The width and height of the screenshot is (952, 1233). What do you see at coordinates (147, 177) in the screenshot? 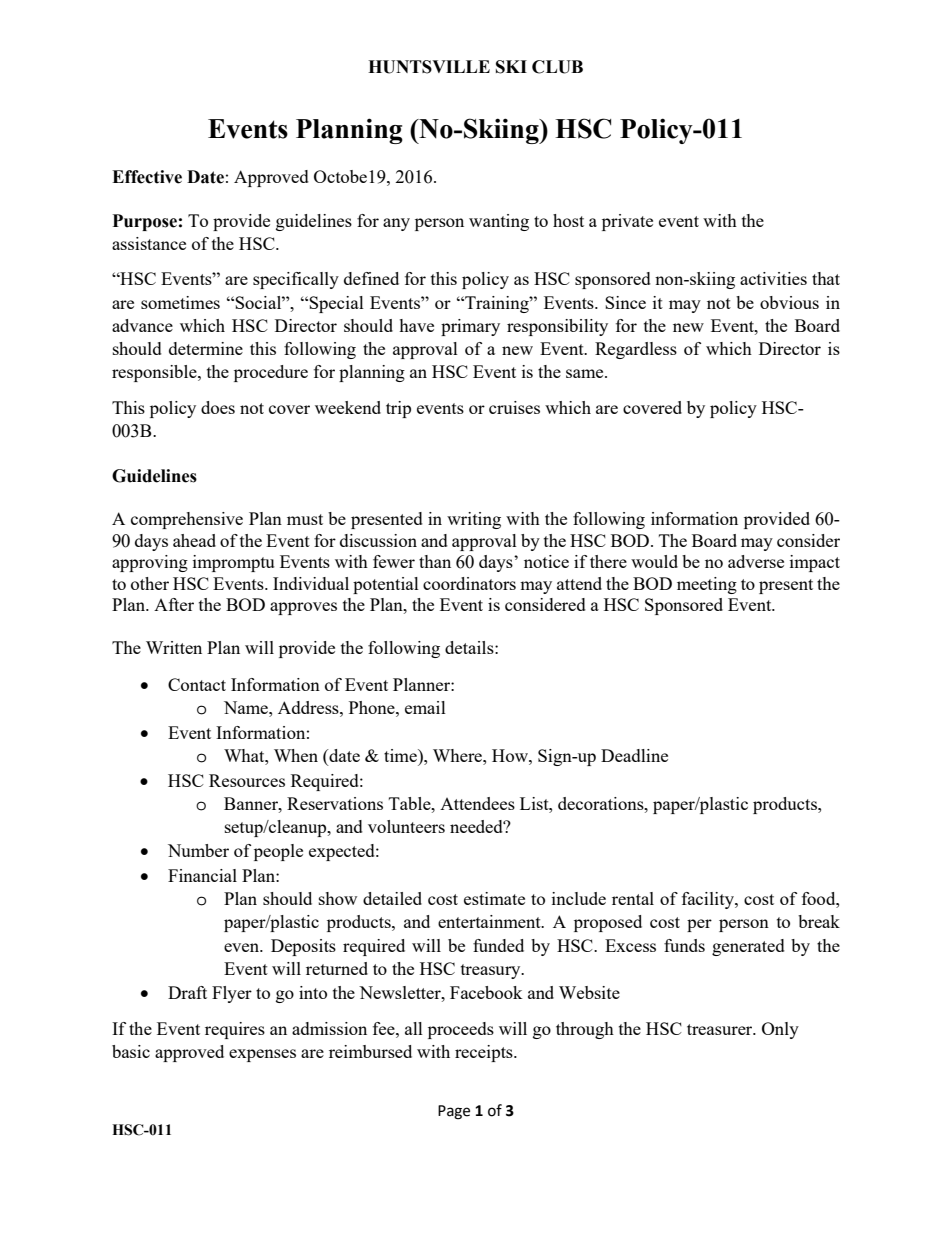
I see `Effective` at bounding box center [147, 177].
